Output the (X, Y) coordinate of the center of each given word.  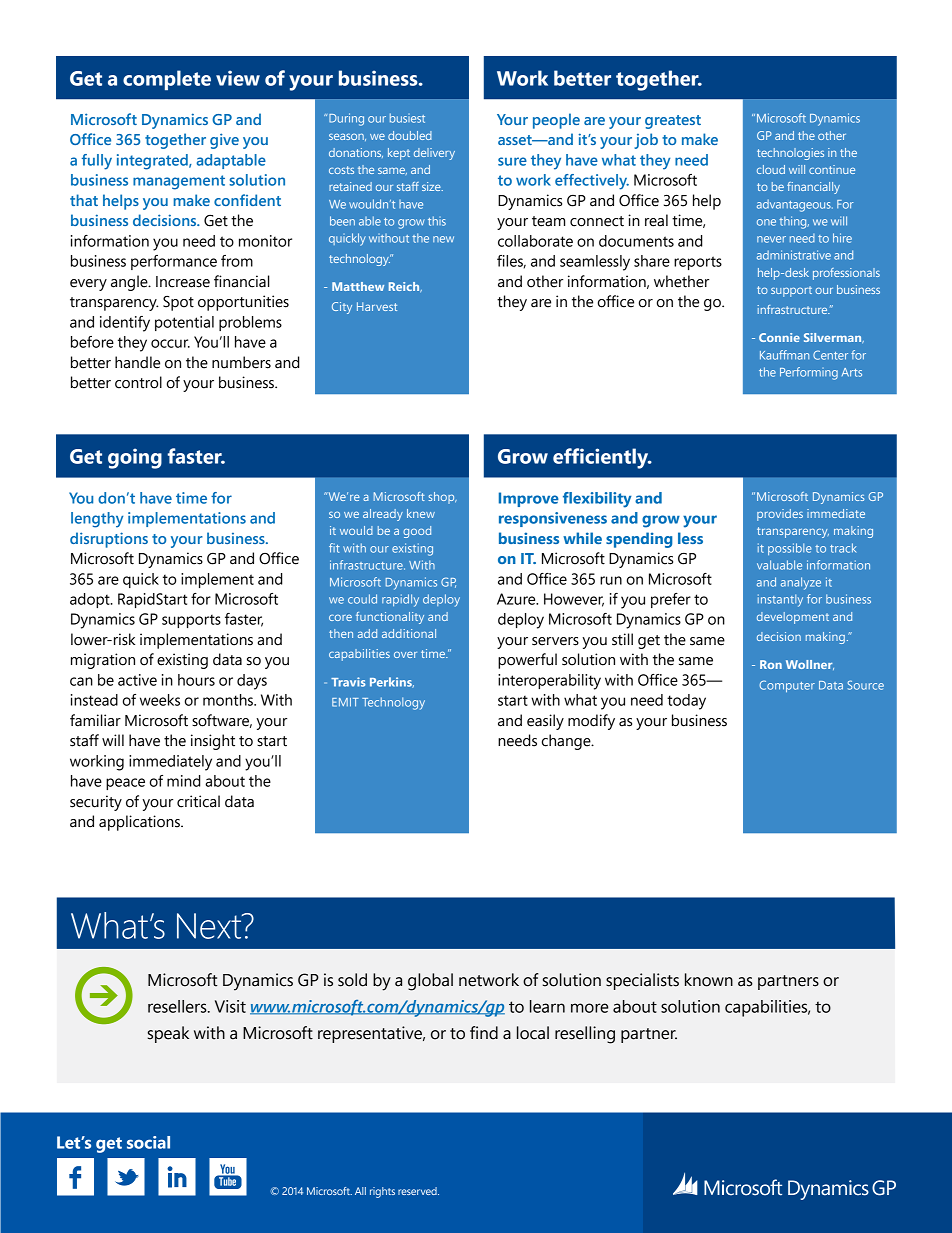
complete (167, 80)
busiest (407, 118)
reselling (585, 1035)
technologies (790, 154)
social (148, 1142)
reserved (418, 1191)
